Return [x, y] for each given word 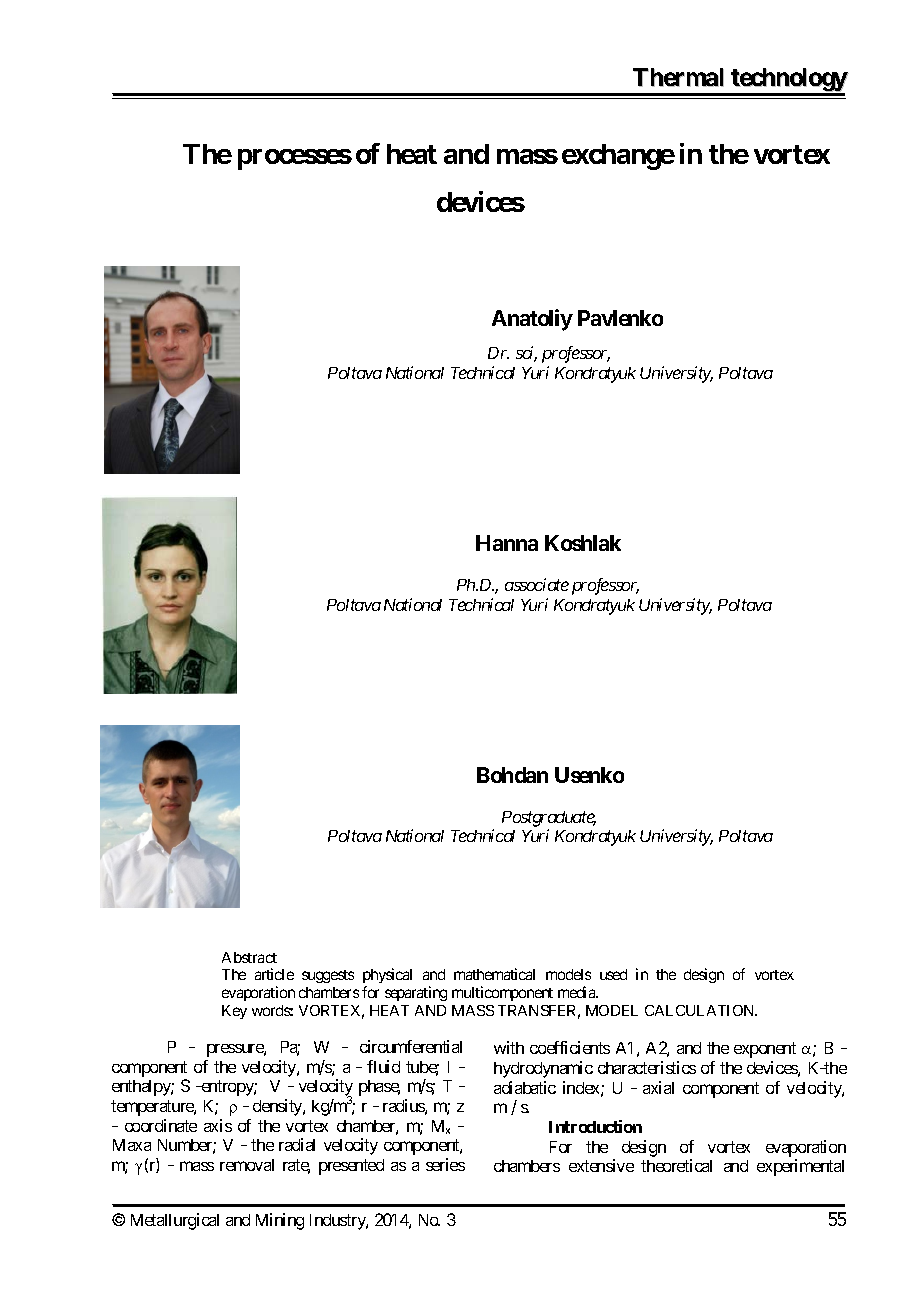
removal [247, 1165]
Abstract [249, 957]
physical [387, 975]
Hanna [507, 543]
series [445, 1164]
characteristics [647, 1067]
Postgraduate [549, 819]
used [613, 974]
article [274, 974]
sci [526, 354]
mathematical [494, 974]
